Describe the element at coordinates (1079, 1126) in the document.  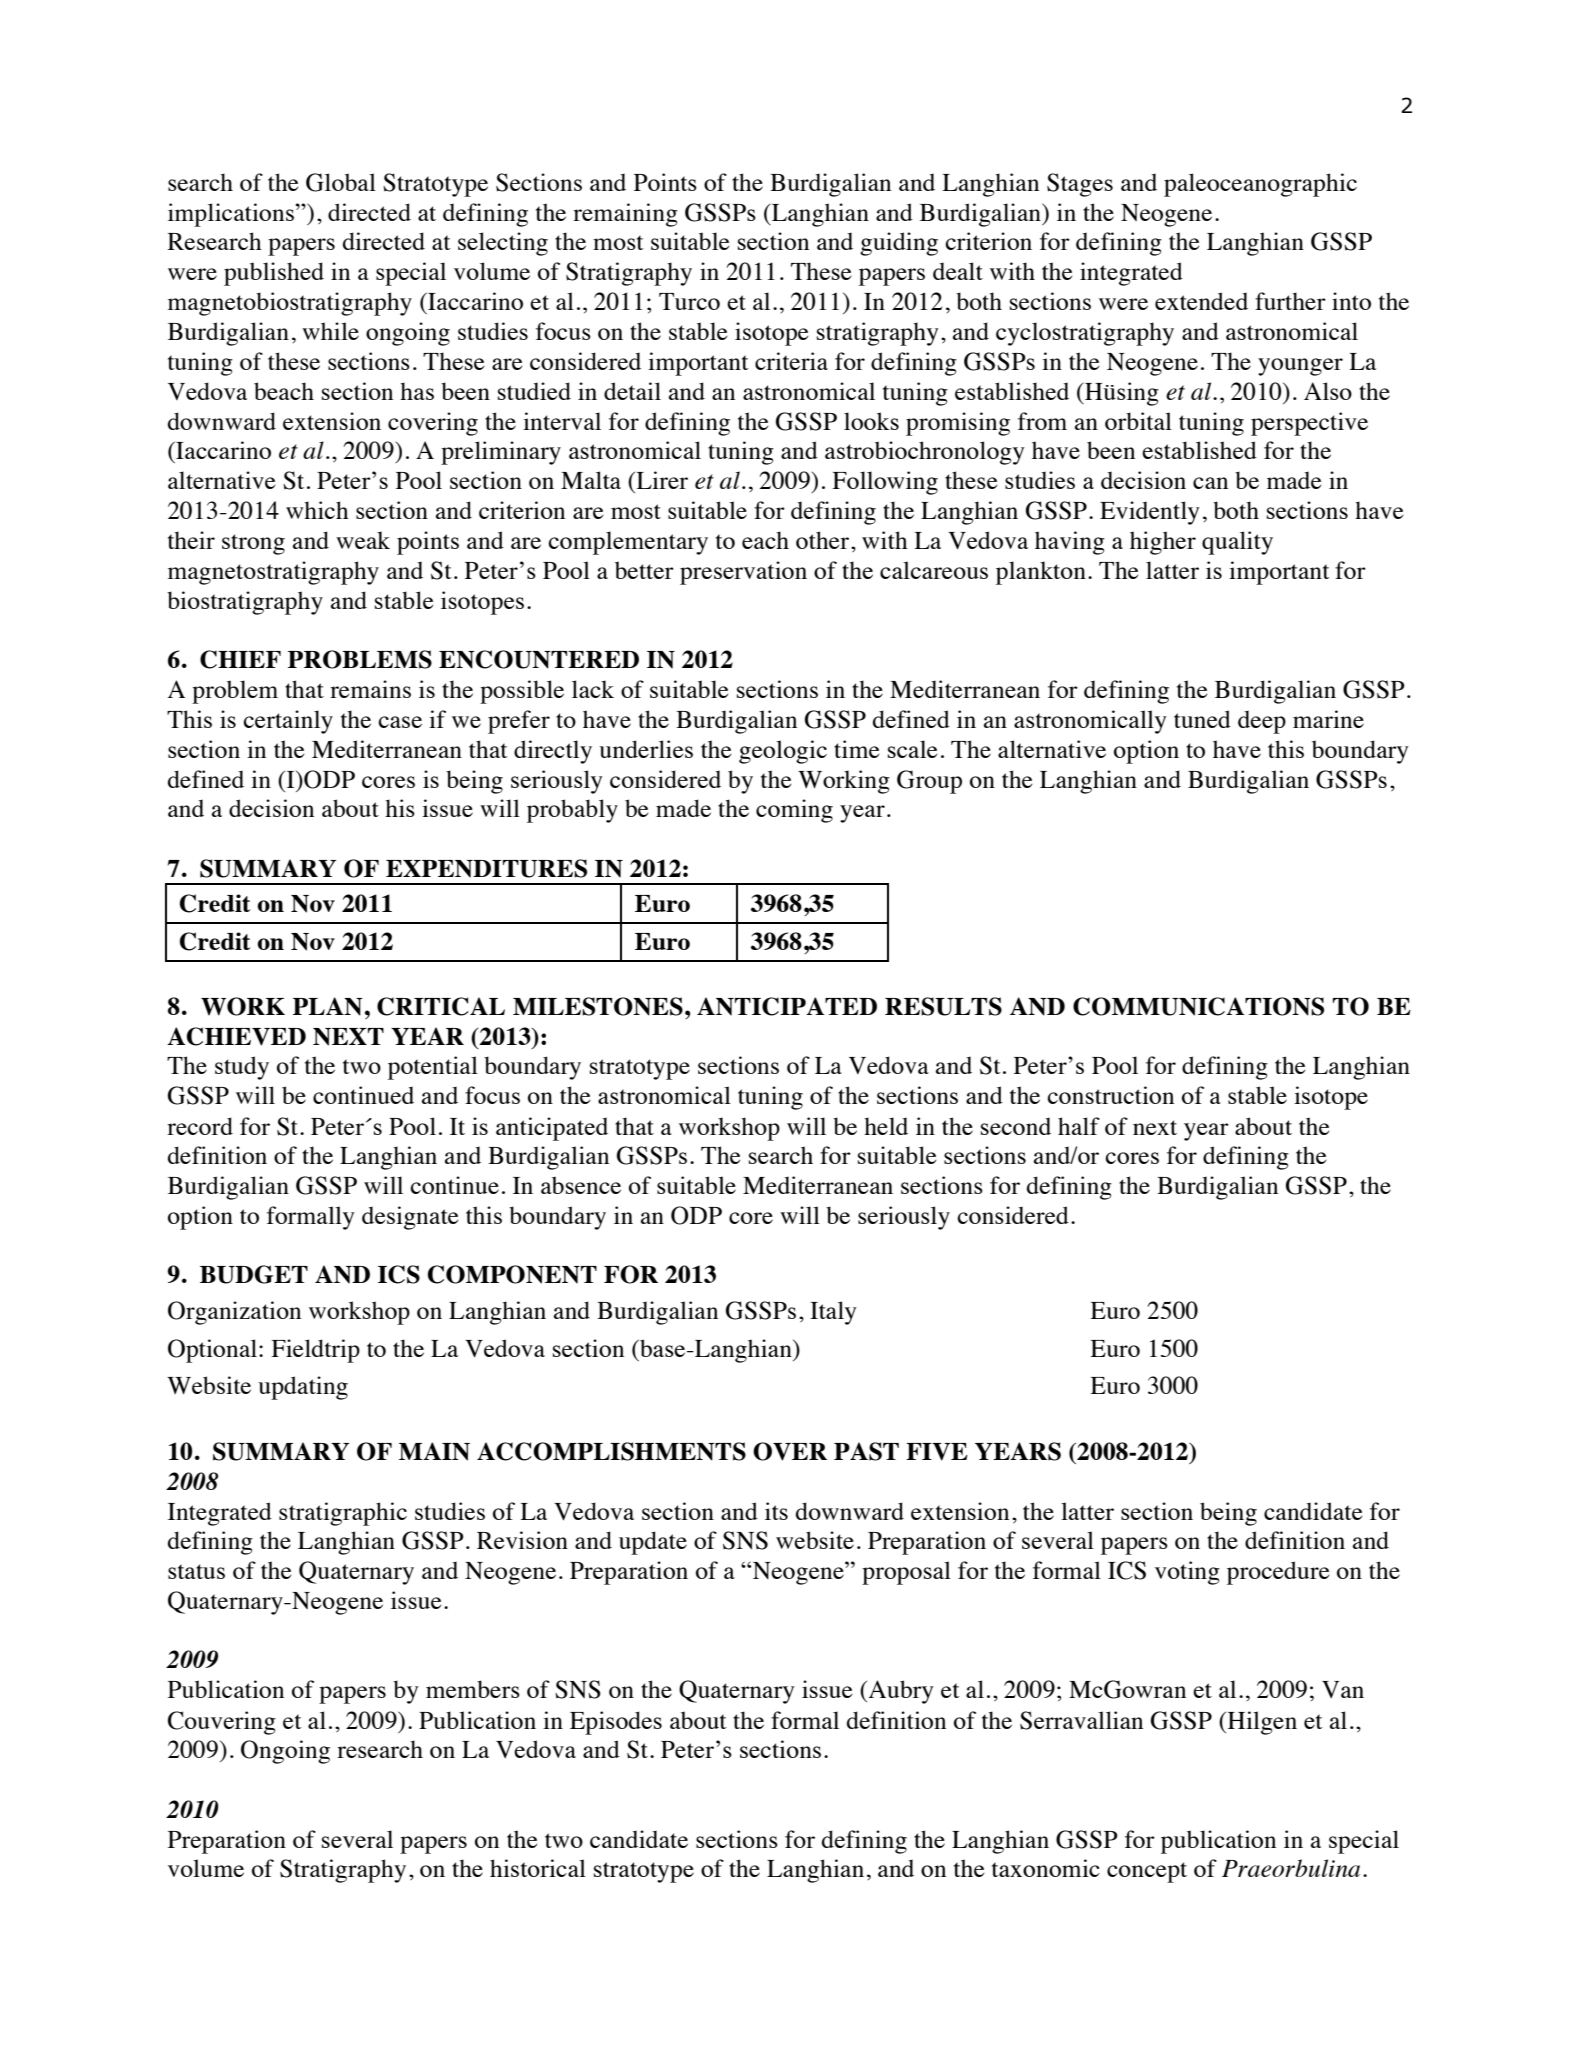
I see `half` at that location.
